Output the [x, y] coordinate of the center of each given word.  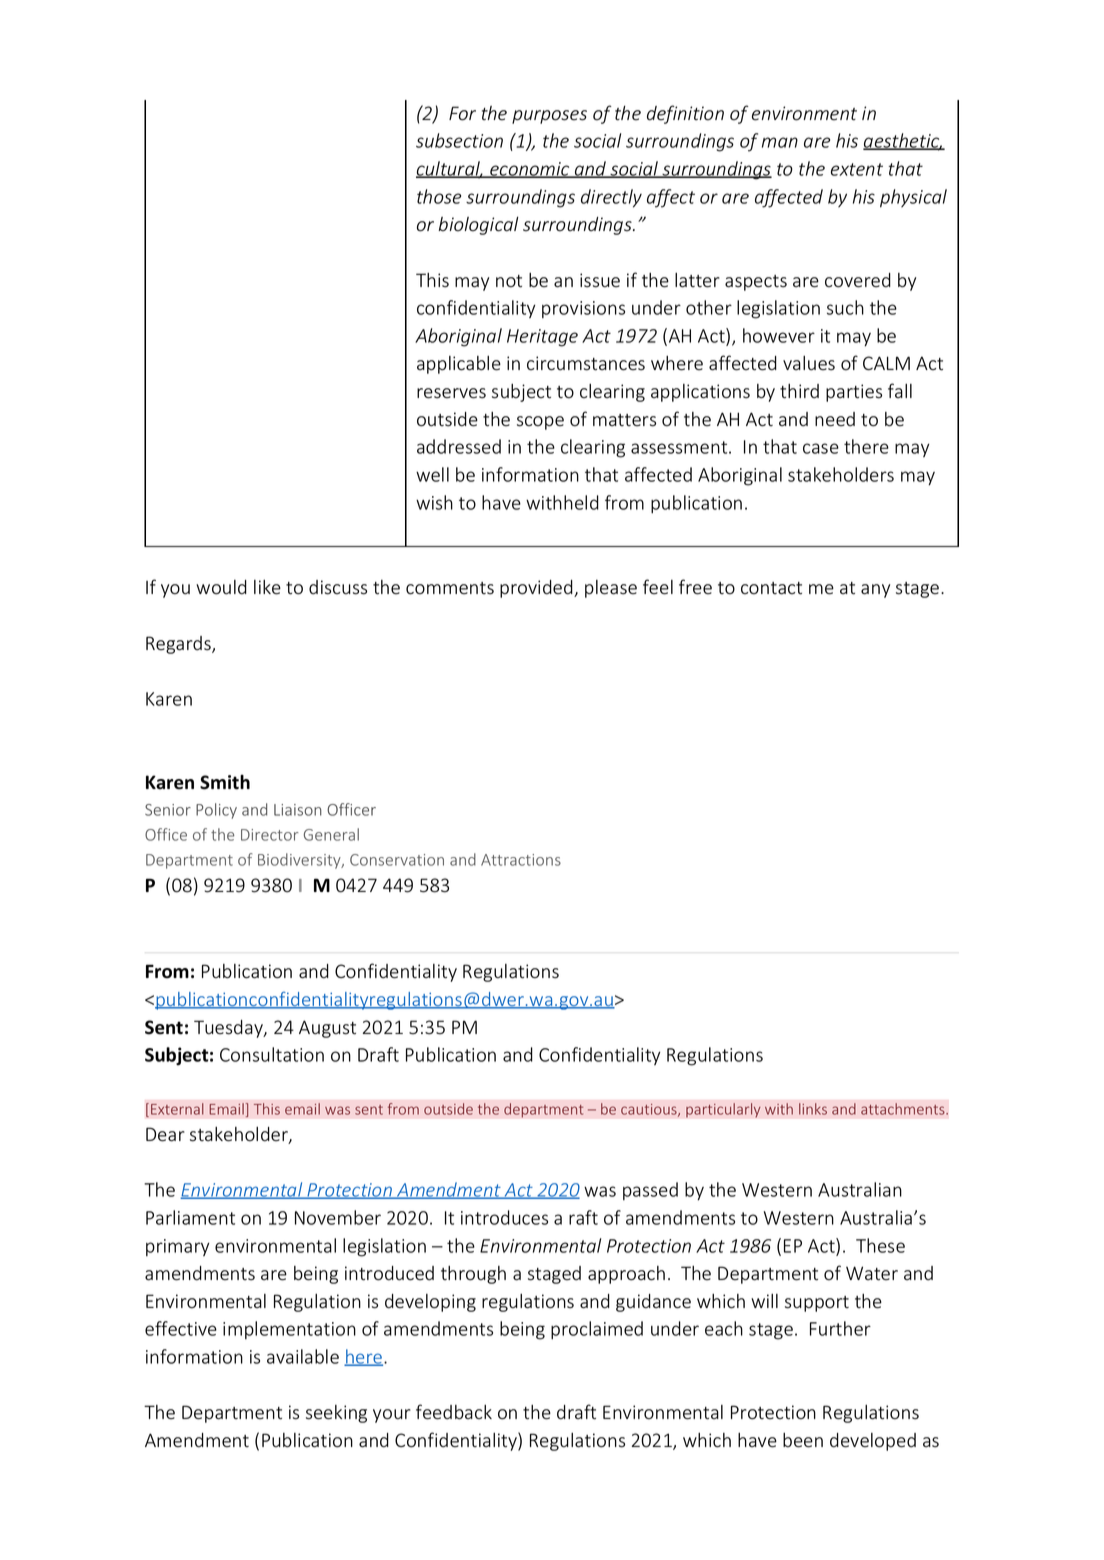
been [803, 1440]
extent [857, 169]
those [439, 196]
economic [530, 170]
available [303, 1356]
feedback [454, 1412]
